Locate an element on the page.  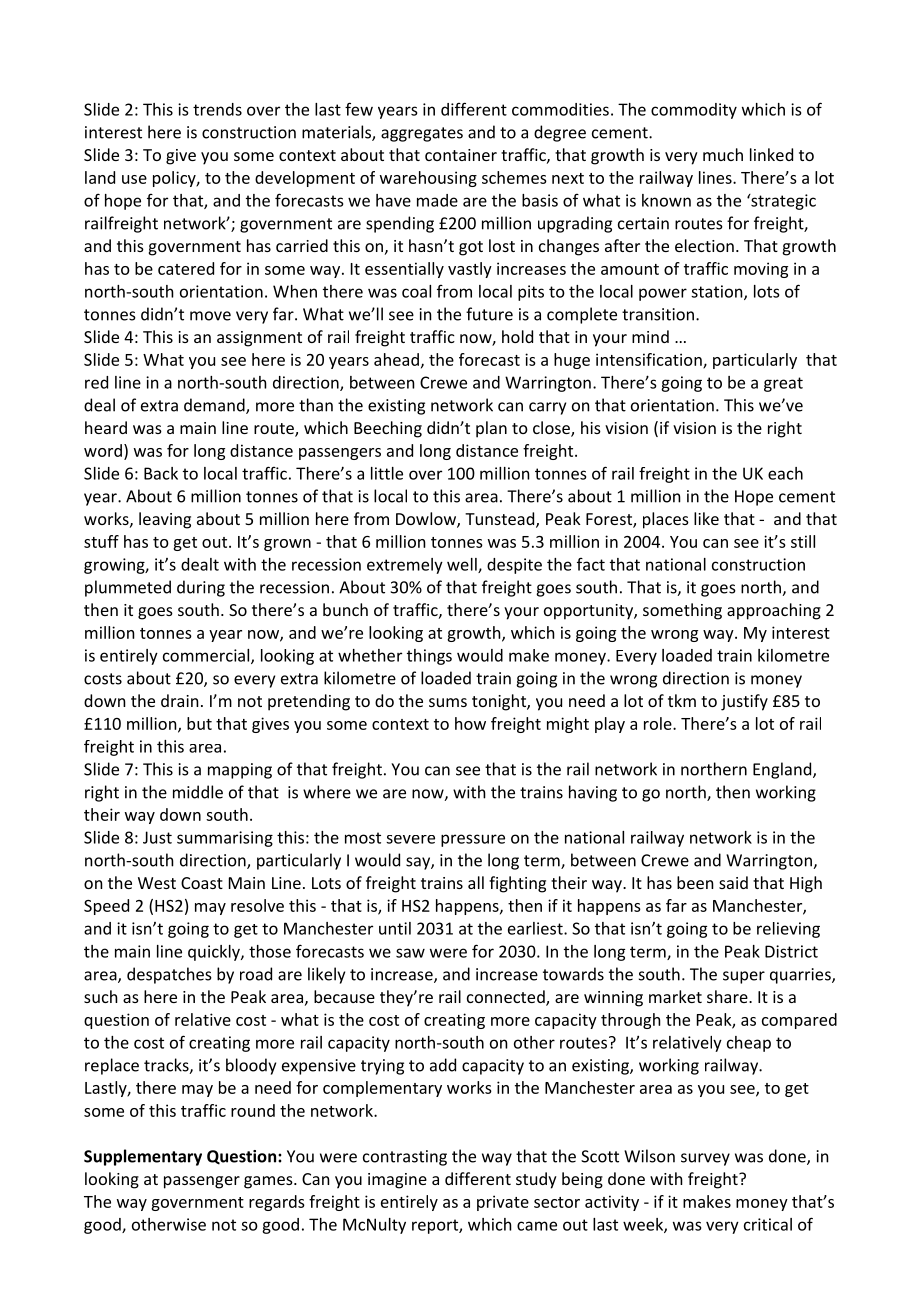
summarising is located at coordinates (225, 839).
